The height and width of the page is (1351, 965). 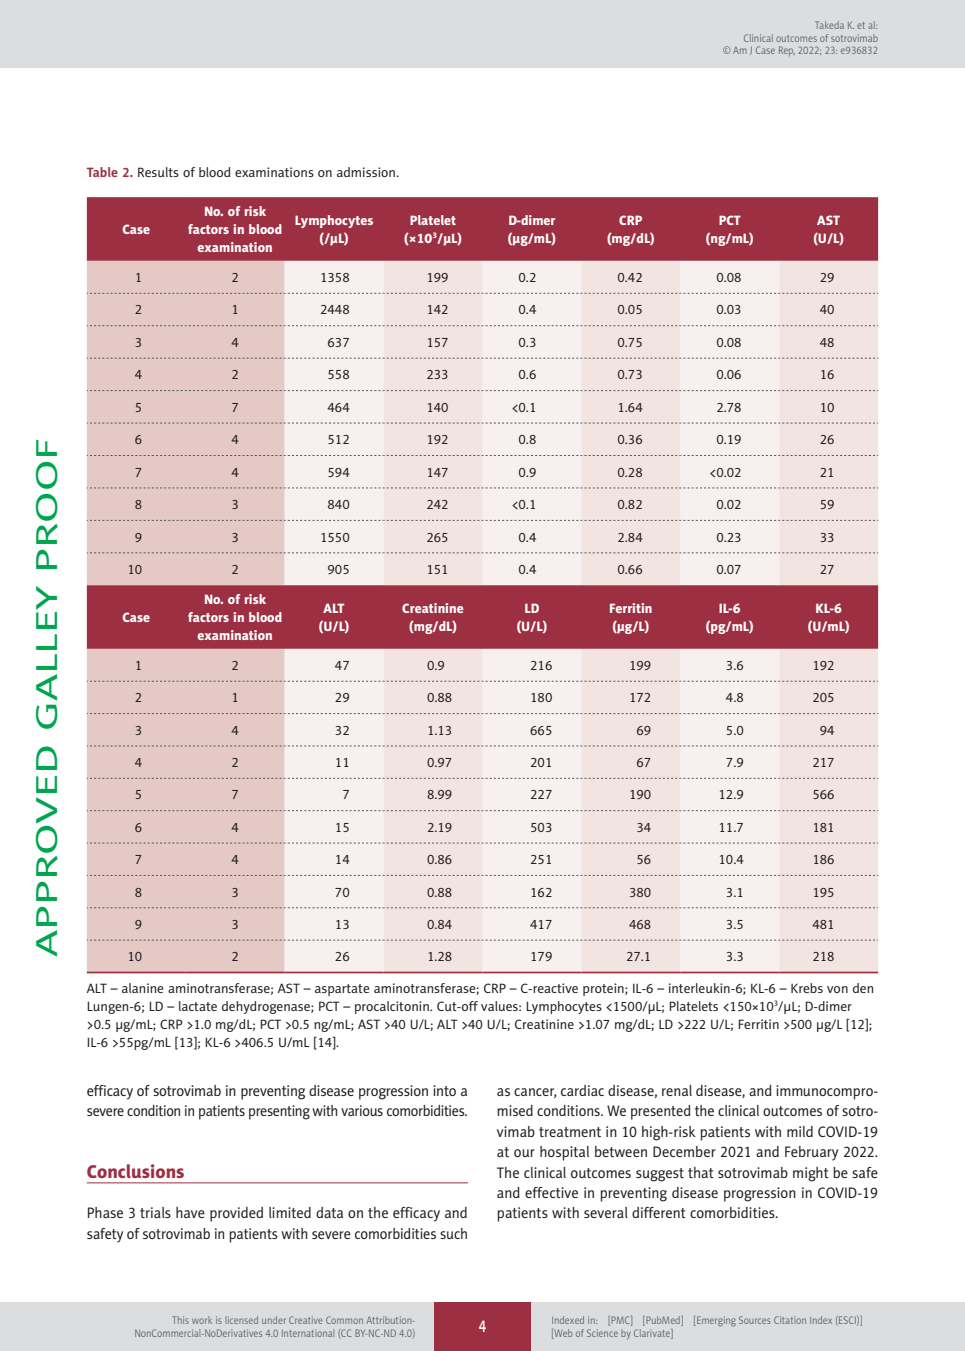 I want to click on presenting, so click(x=279, y=1112).
